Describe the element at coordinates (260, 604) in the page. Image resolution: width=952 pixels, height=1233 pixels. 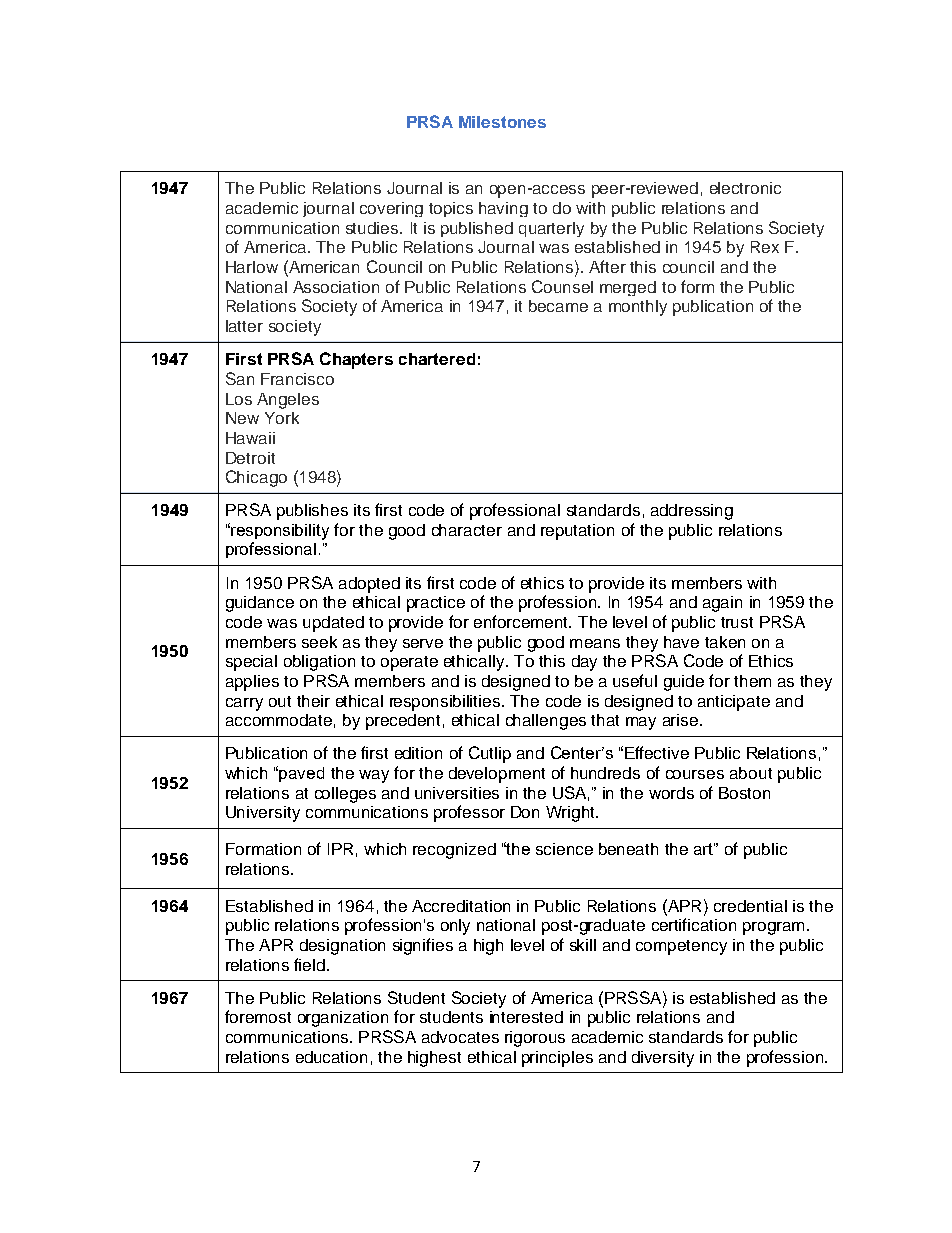
I see `guidance` at that location.
